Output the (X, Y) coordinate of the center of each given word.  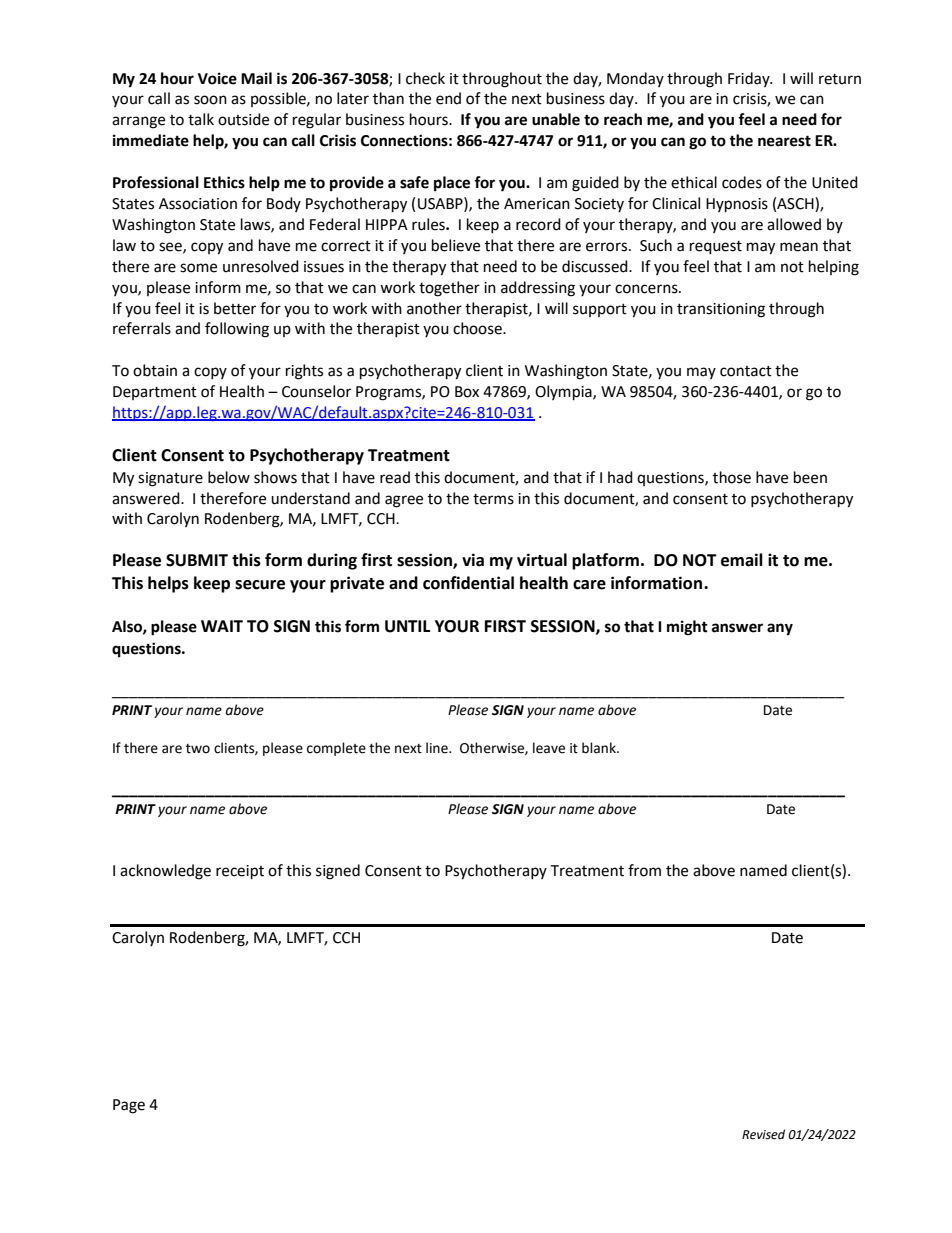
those (732, 477)
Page (129, 1106)
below (229, 477)
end (448, 98)
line (438, 748)
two (198, 749)
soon (210, 100)
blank (600, 748)
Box (467, 392)
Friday (750, 79)
